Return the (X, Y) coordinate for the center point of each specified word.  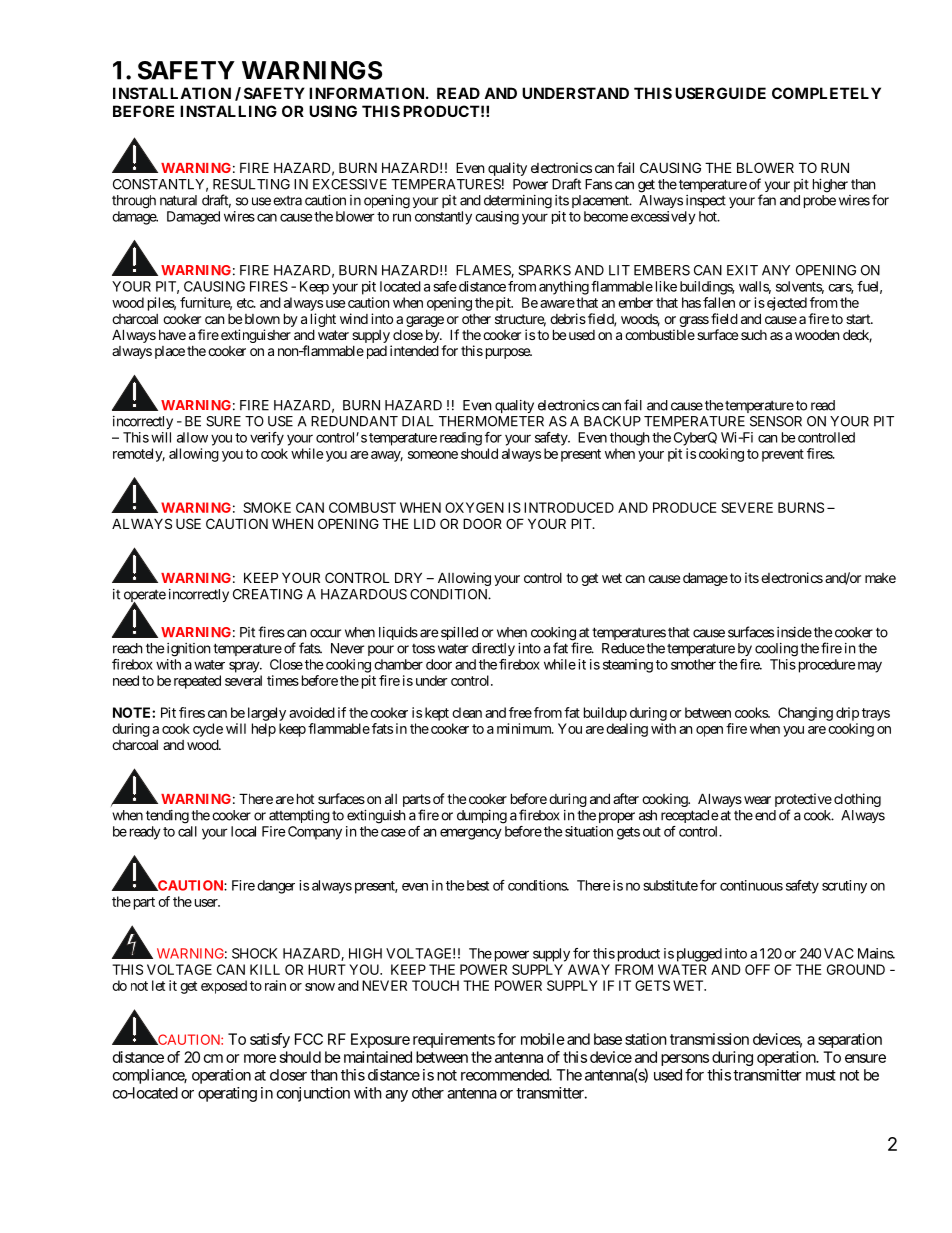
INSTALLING (228, 111)
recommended (505, 1075)
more (260, 1058)
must (821, 1075)
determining (518, 202)
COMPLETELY (826, 93)
